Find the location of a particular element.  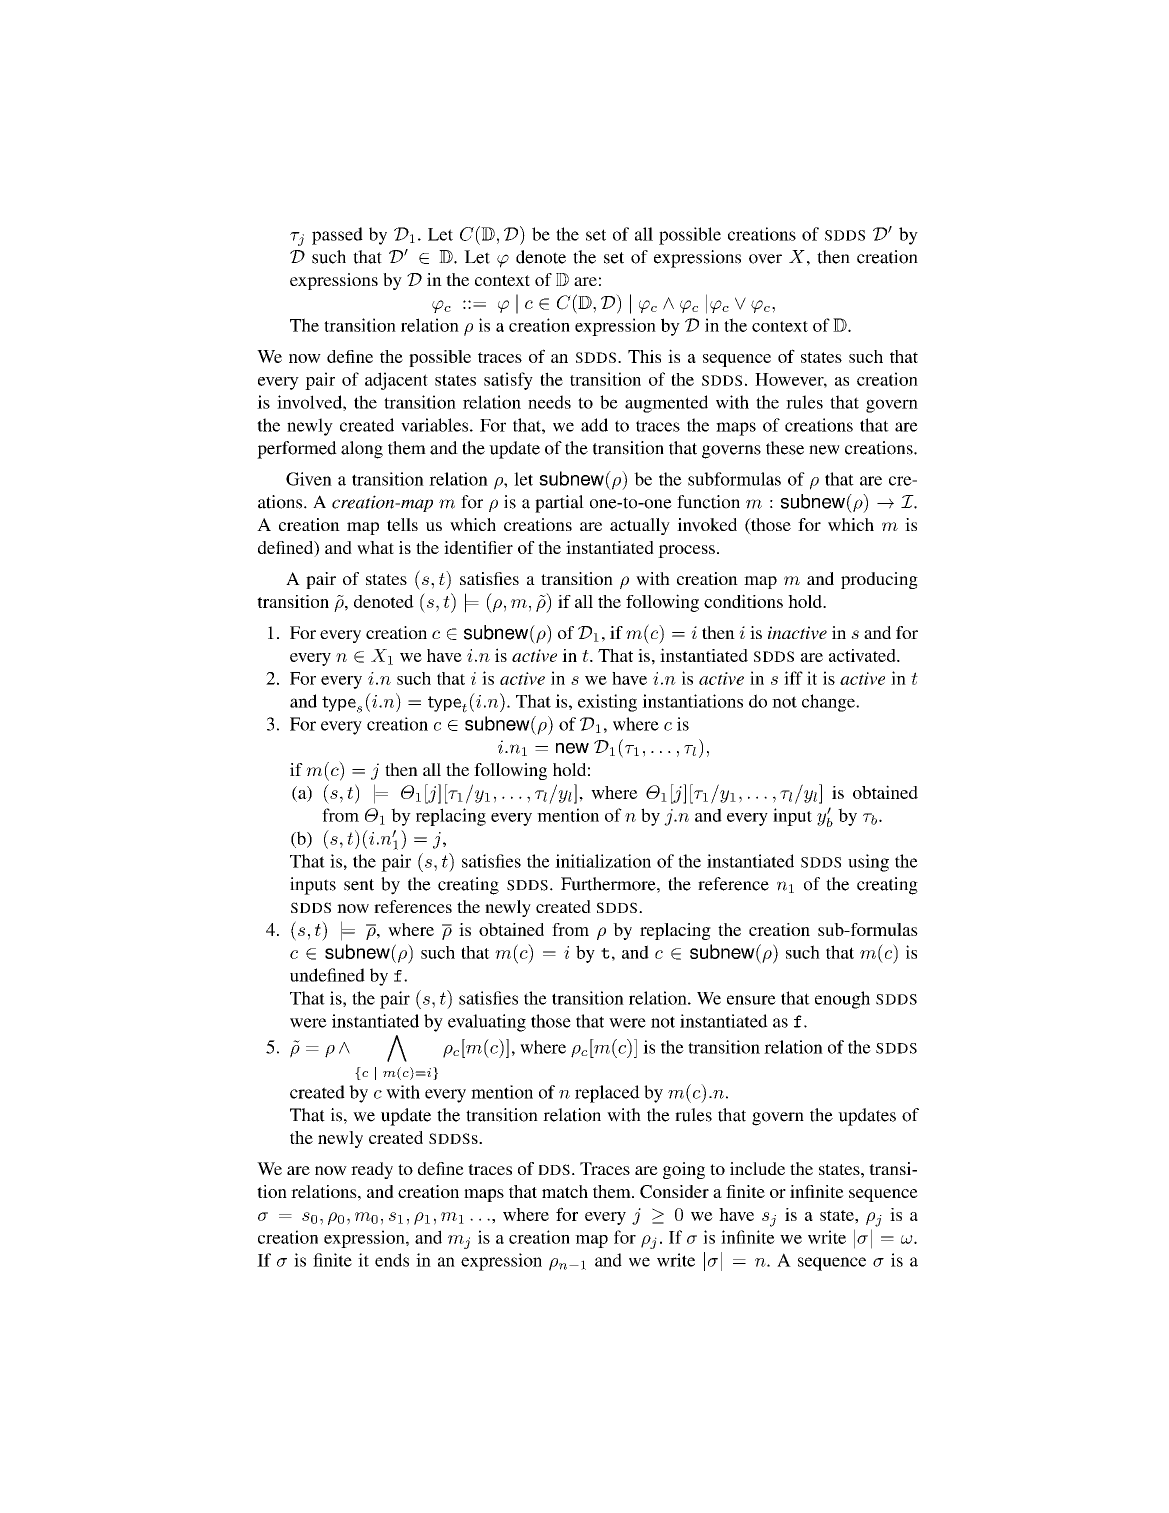

change is located at coordinates (829, 703).
